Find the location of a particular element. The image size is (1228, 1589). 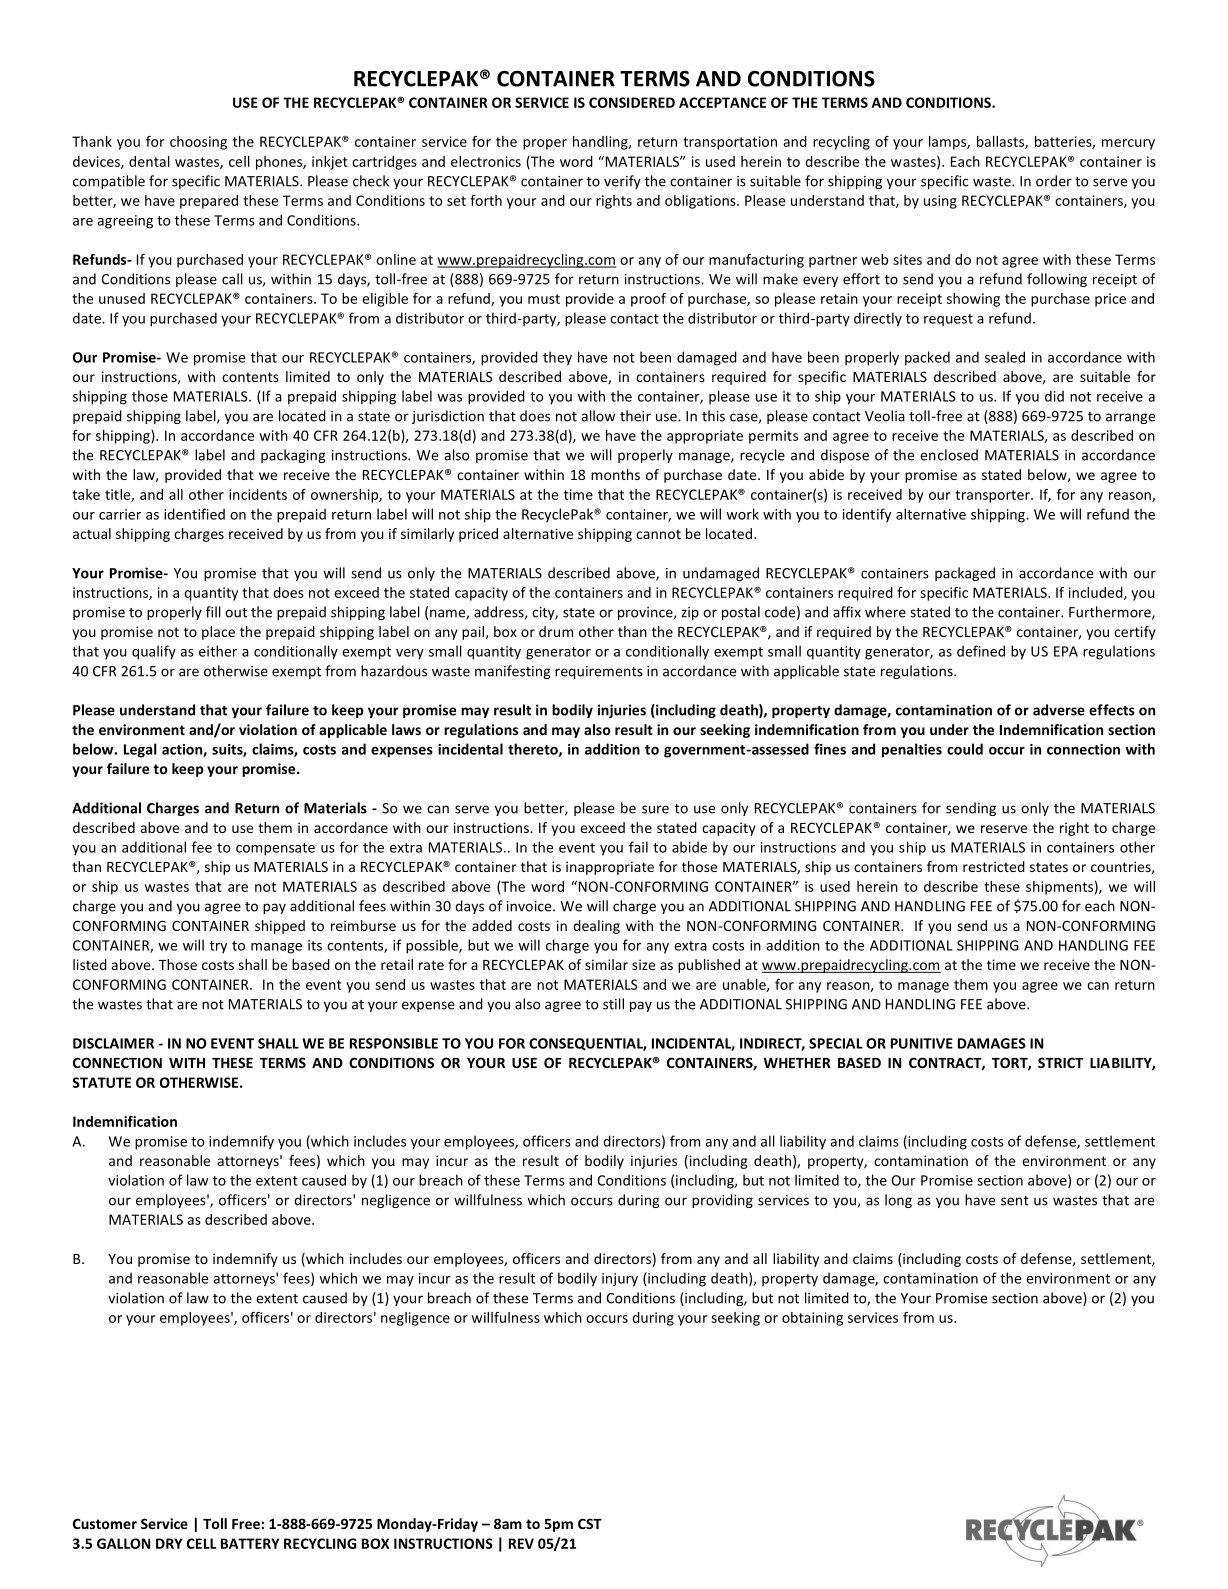

packaged is located at coordinates (965, 574).
